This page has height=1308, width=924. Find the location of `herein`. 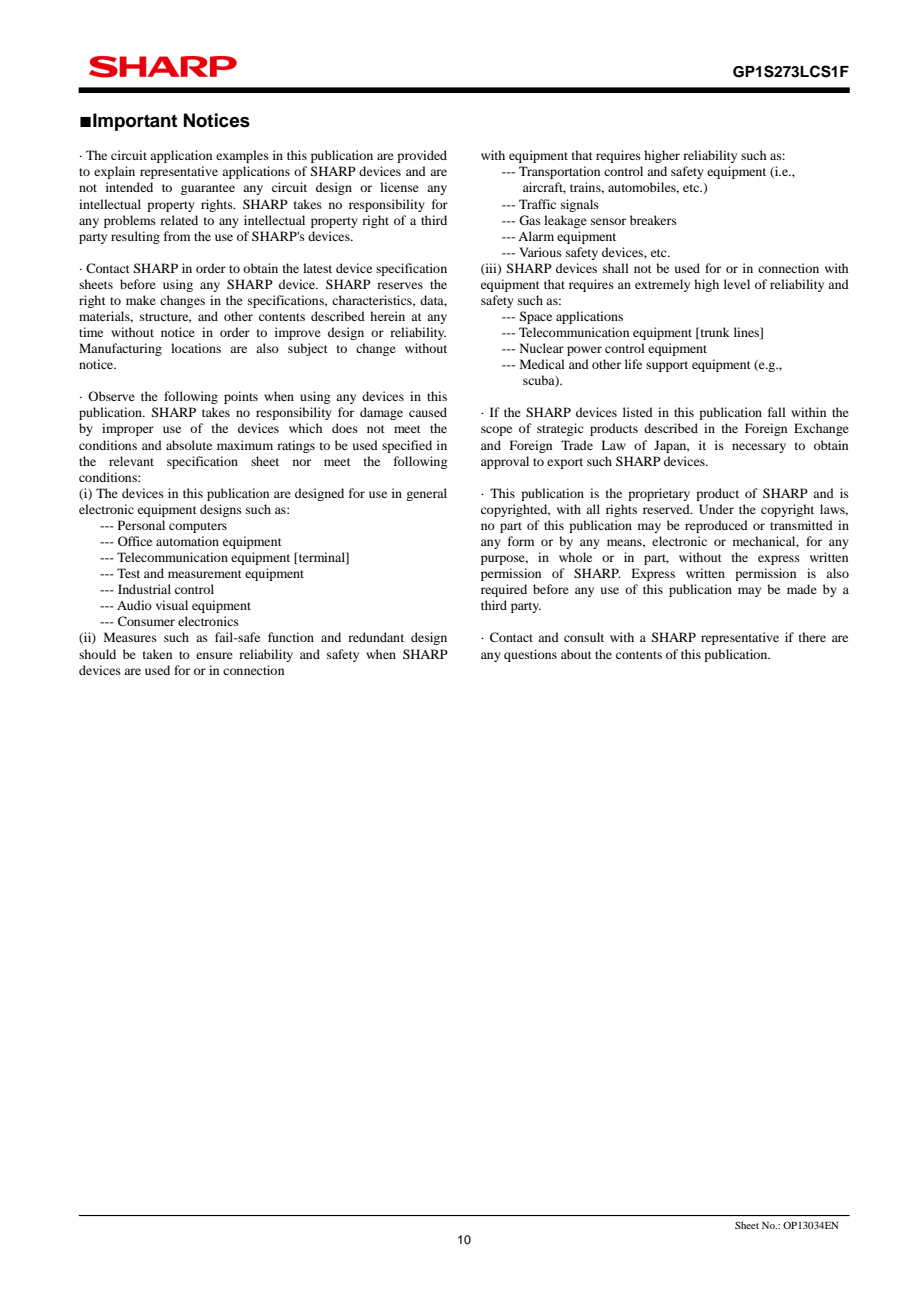

herein is located at coordinates (387, 316).
